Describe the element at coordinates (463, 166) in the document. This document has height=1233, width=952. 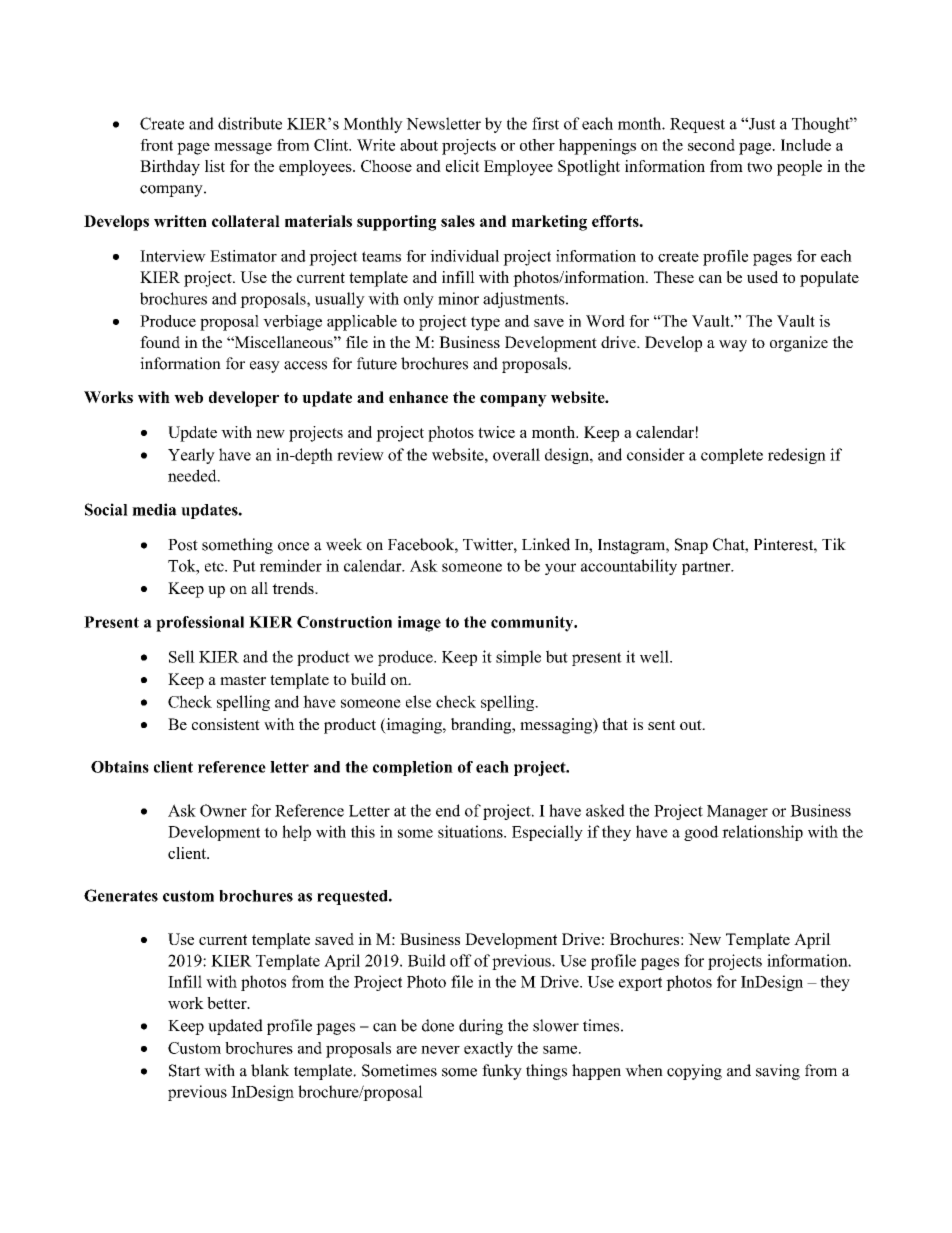
I see `elicit` at that location.
